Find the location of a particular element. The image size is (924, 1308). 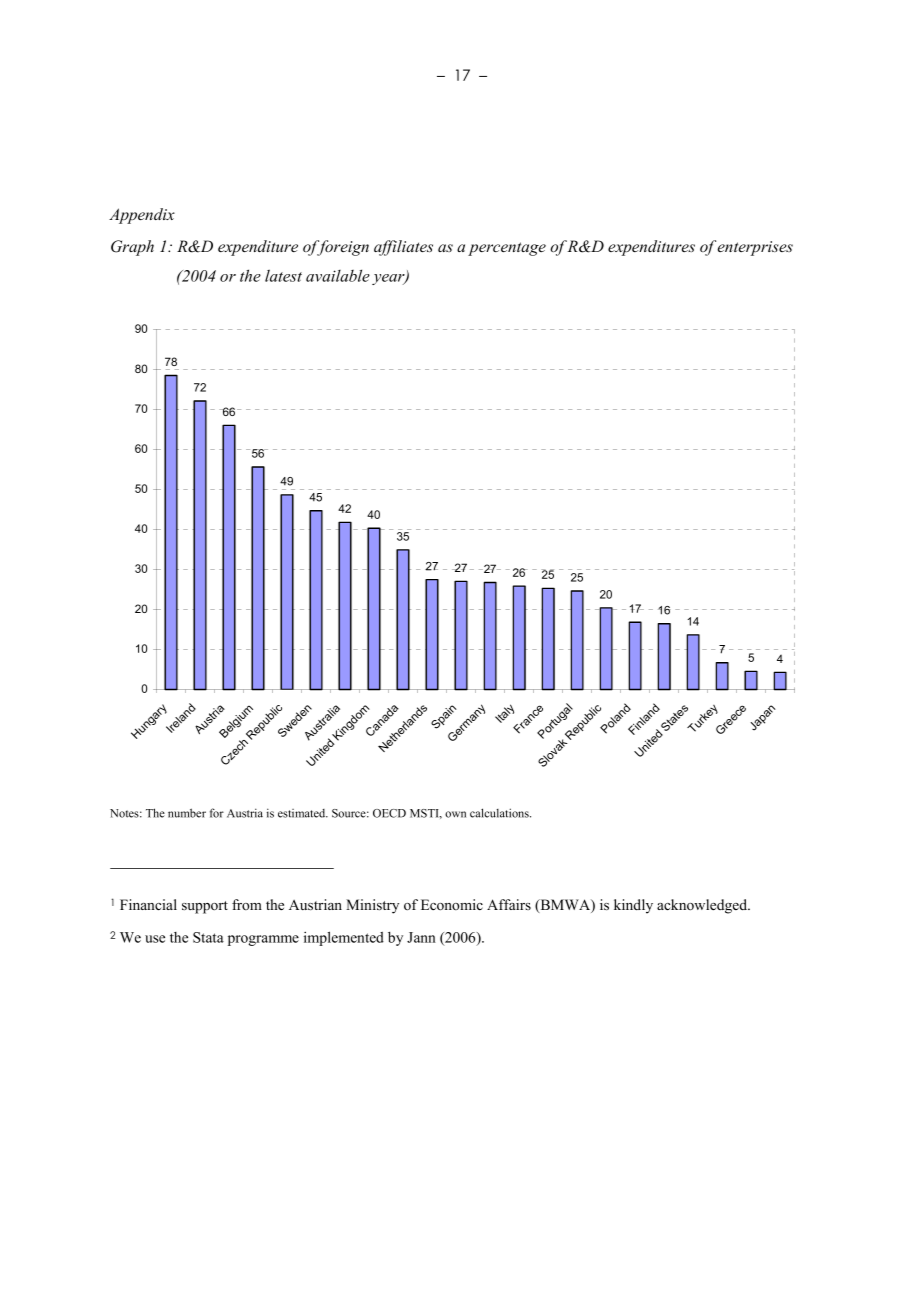

affiliates is located at coordinates (403, 248).
